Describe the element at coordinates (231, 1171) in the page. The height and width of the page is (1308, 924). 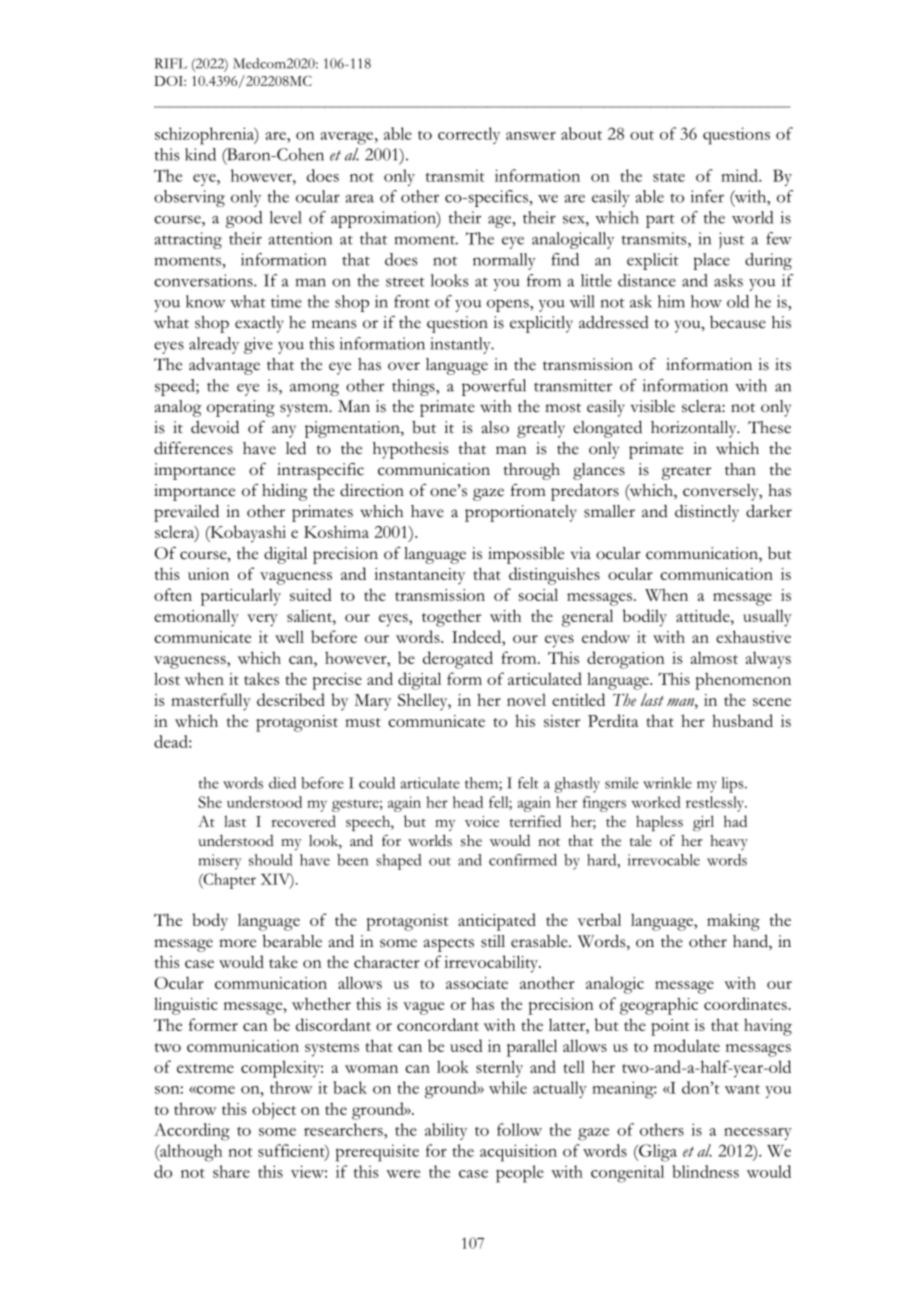
I see `share` at that location.
